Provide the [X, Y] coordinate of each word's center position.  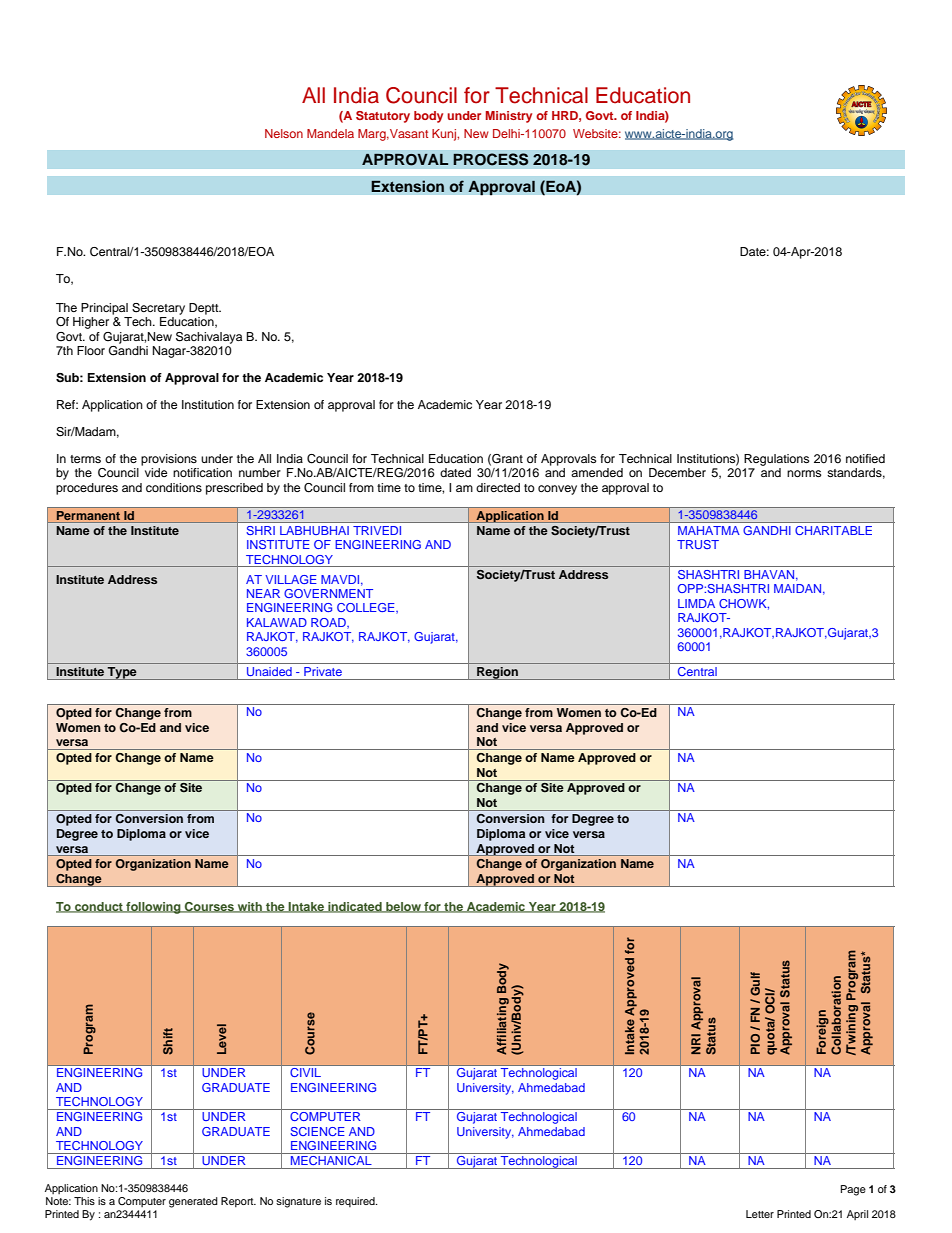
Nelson [284, 133]
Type [122, 673]
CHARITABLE [833, 530]
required [356, 1202]
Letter [760, 1214]
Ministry [509, 117]
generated [193, 1202]
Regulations [776, 460]
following [153, 908]
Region [497, 673]
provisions [169, 460]
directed [498, 487]
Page [853, 1190]
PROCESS [491, 159]
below [403, 907]
